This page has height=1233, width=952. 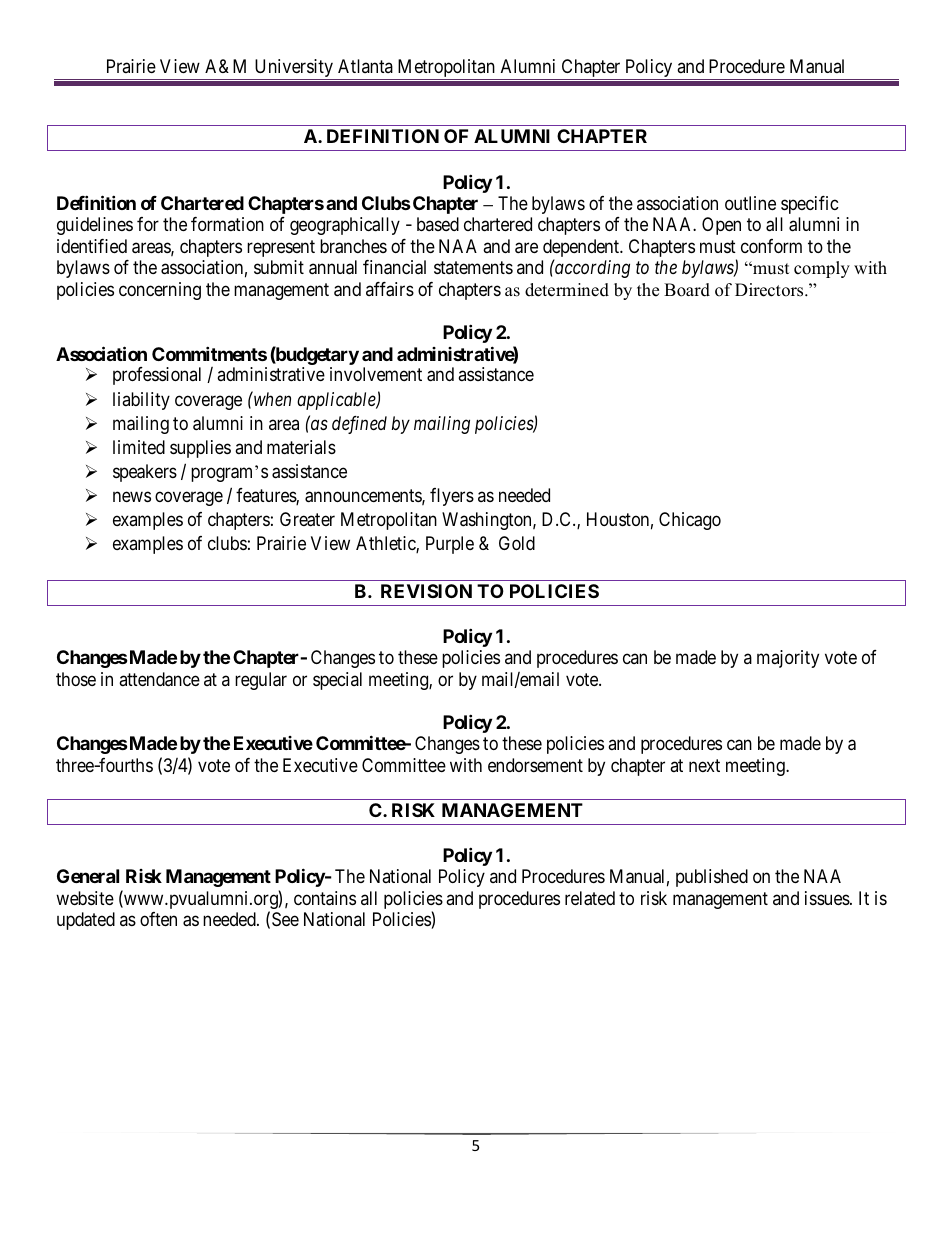 What do you see at coordinates (473, 267) in the page?
I see `statements` at bounding box center [473, 267].
